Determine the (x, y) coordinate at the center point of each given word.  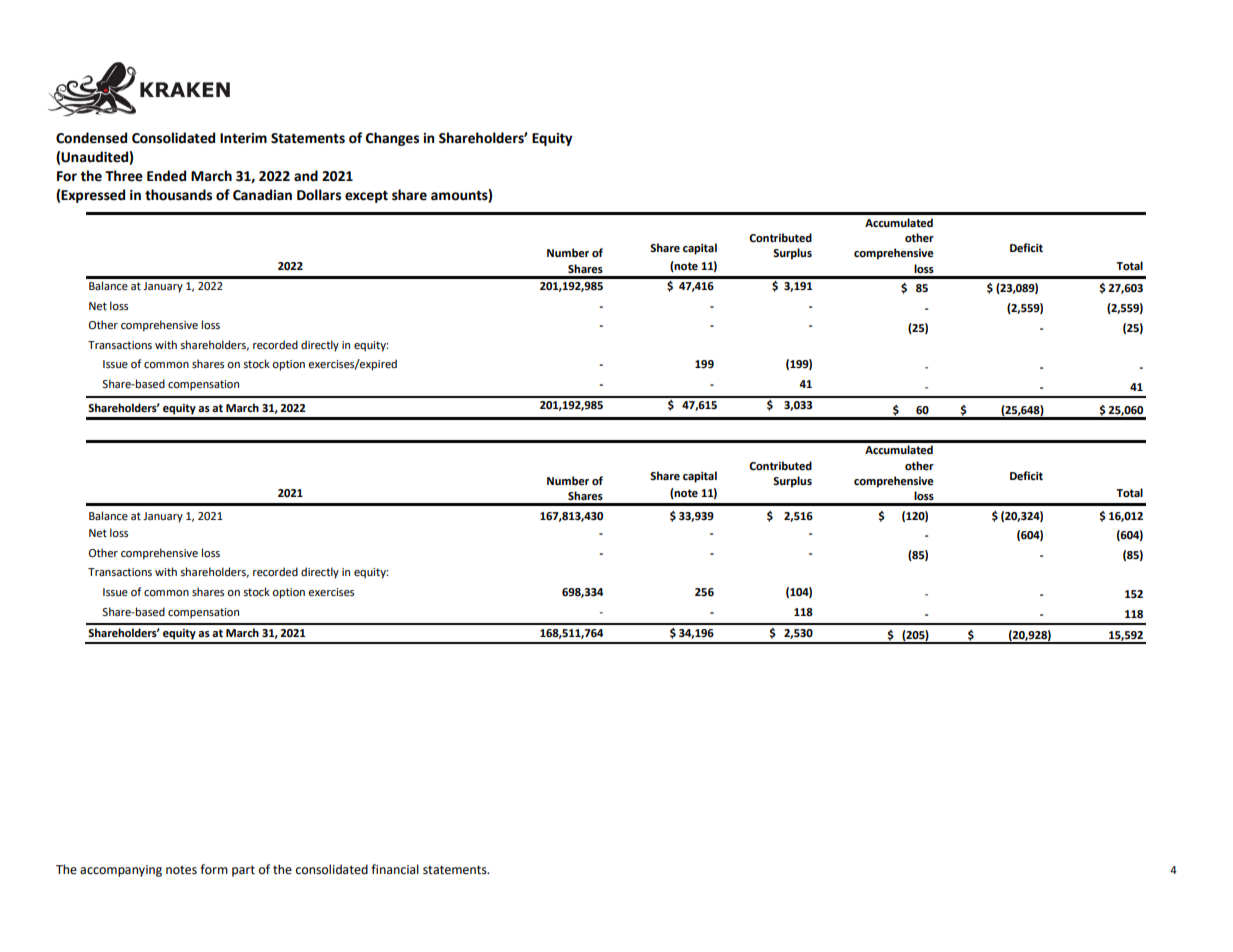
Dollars (319, 195)
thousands (178, 195)
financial (395, 869)
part (243, 871)
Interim (243, 138)
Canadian (262, 195)
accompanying (121, 871)
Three (124, 176)
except (366, 197)
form (214, 869)
